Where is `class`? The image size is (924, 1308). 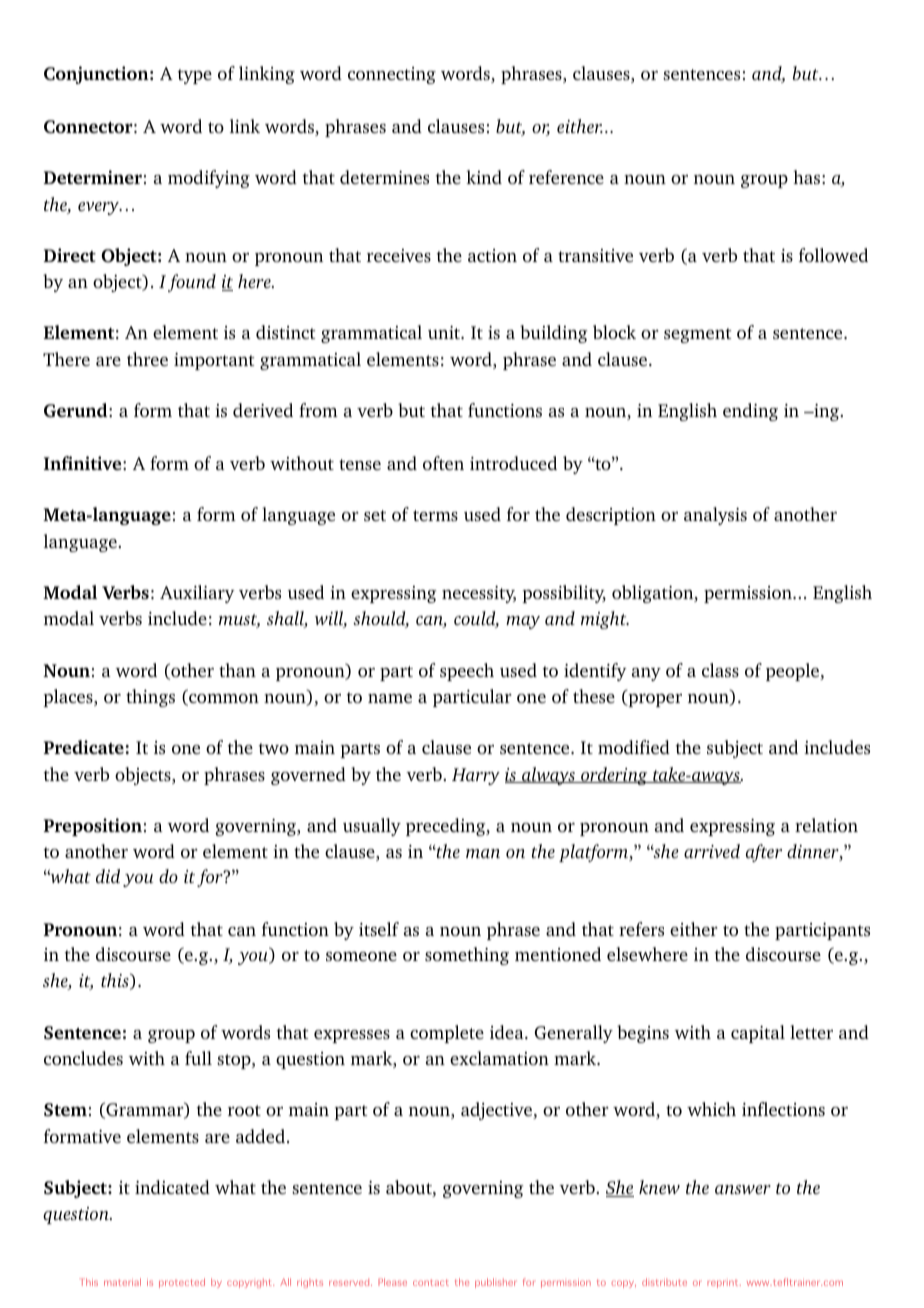
class is located at coordinates (720, 670).
